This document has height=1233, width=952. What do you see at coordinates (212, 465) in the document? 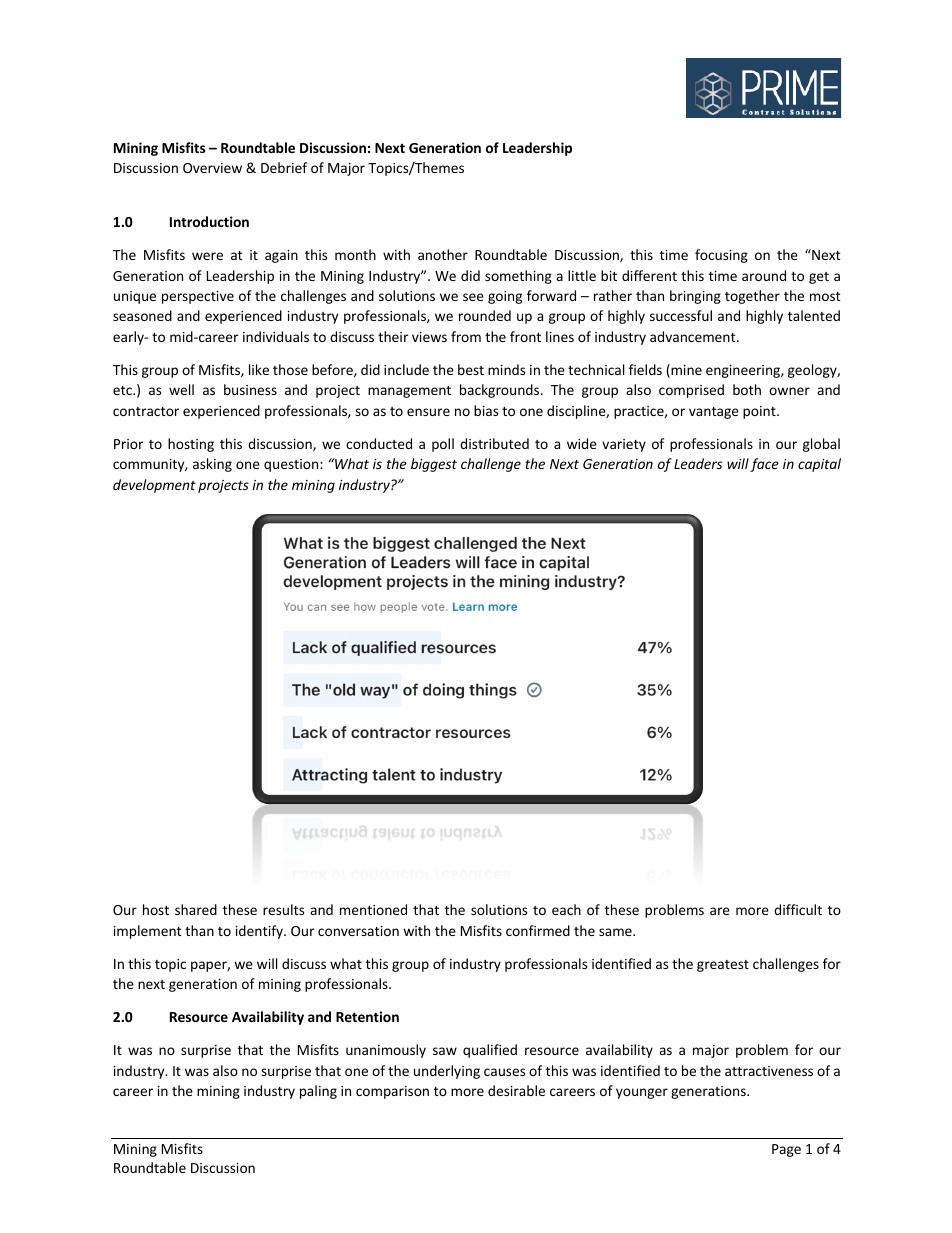
I see `asking` at bounding box center [212, 465].
